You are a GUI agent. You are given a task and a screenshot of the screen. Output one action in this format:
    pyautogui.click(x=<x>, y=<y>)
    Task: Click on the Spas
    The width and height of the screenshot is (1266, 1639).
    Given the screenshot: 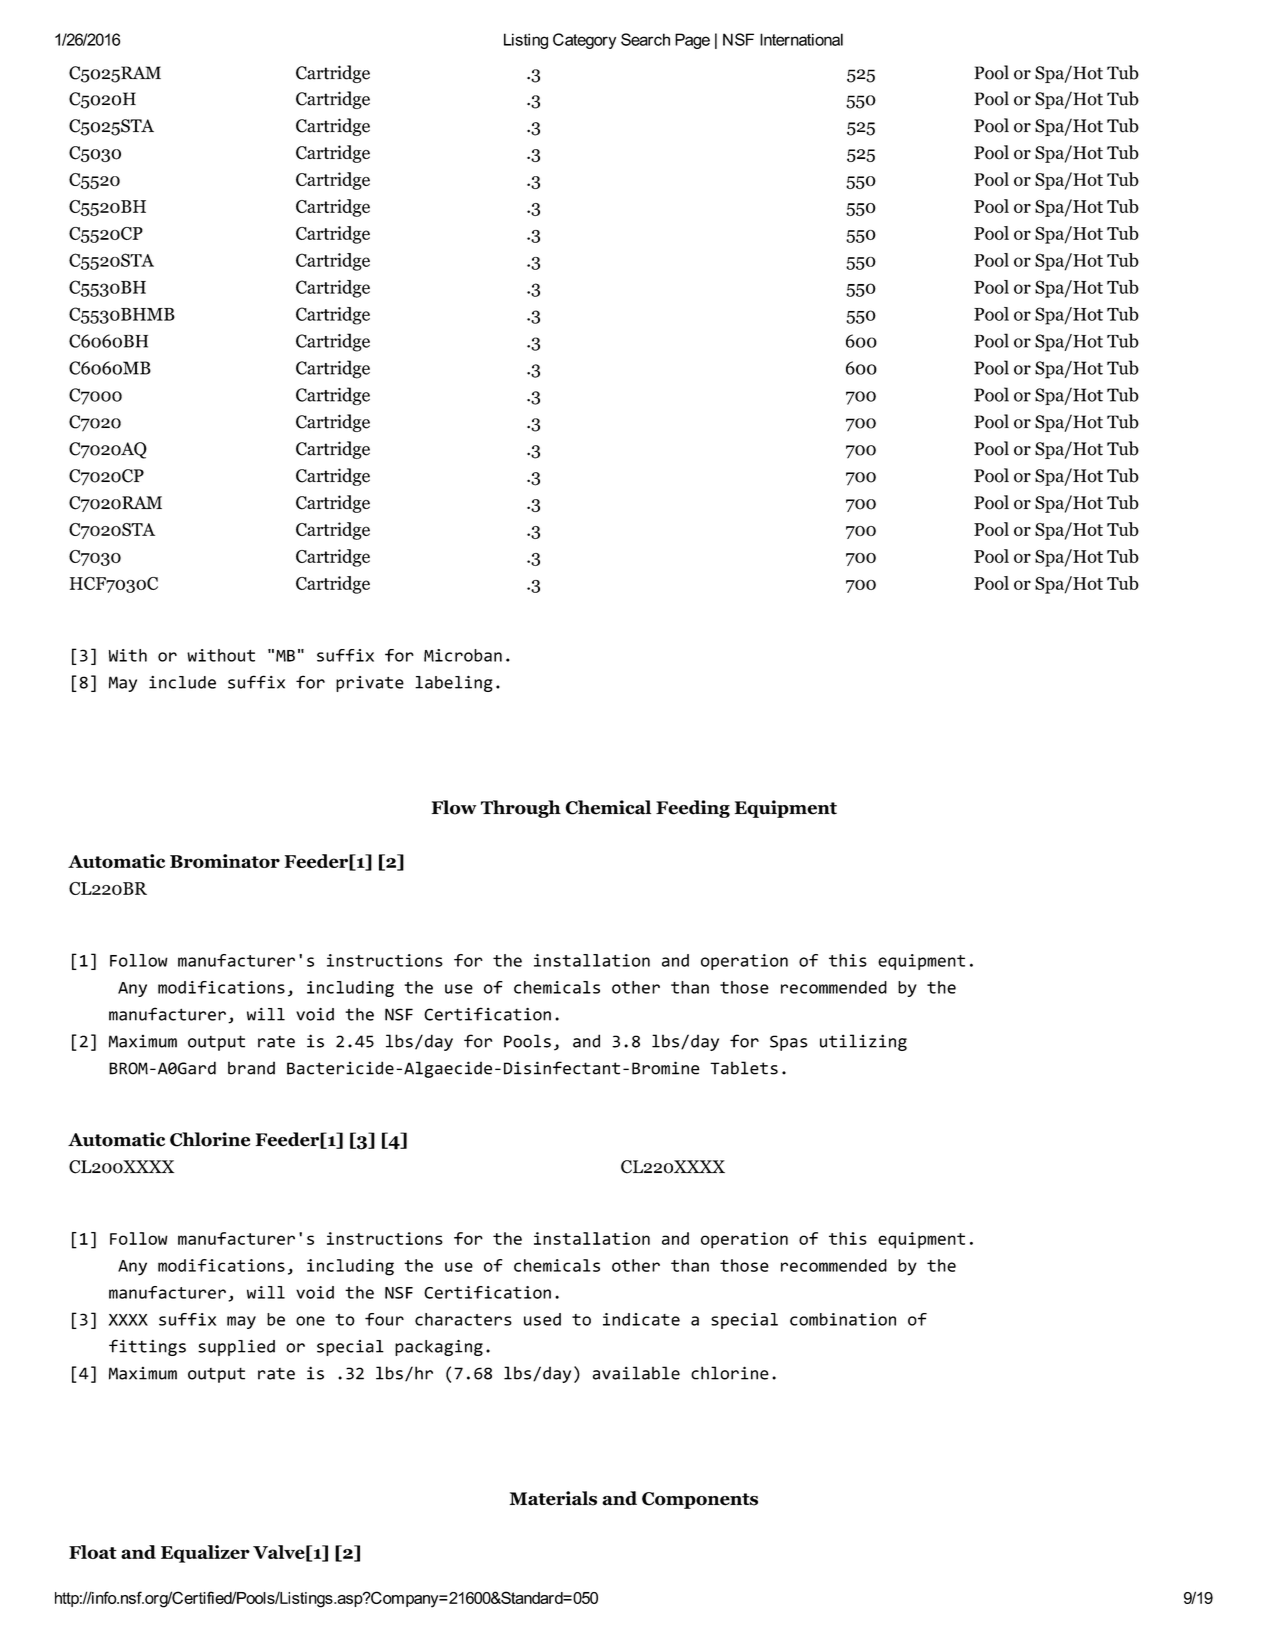 What is the action you would take?
    pyautogui.click(x=789, y=1043)
